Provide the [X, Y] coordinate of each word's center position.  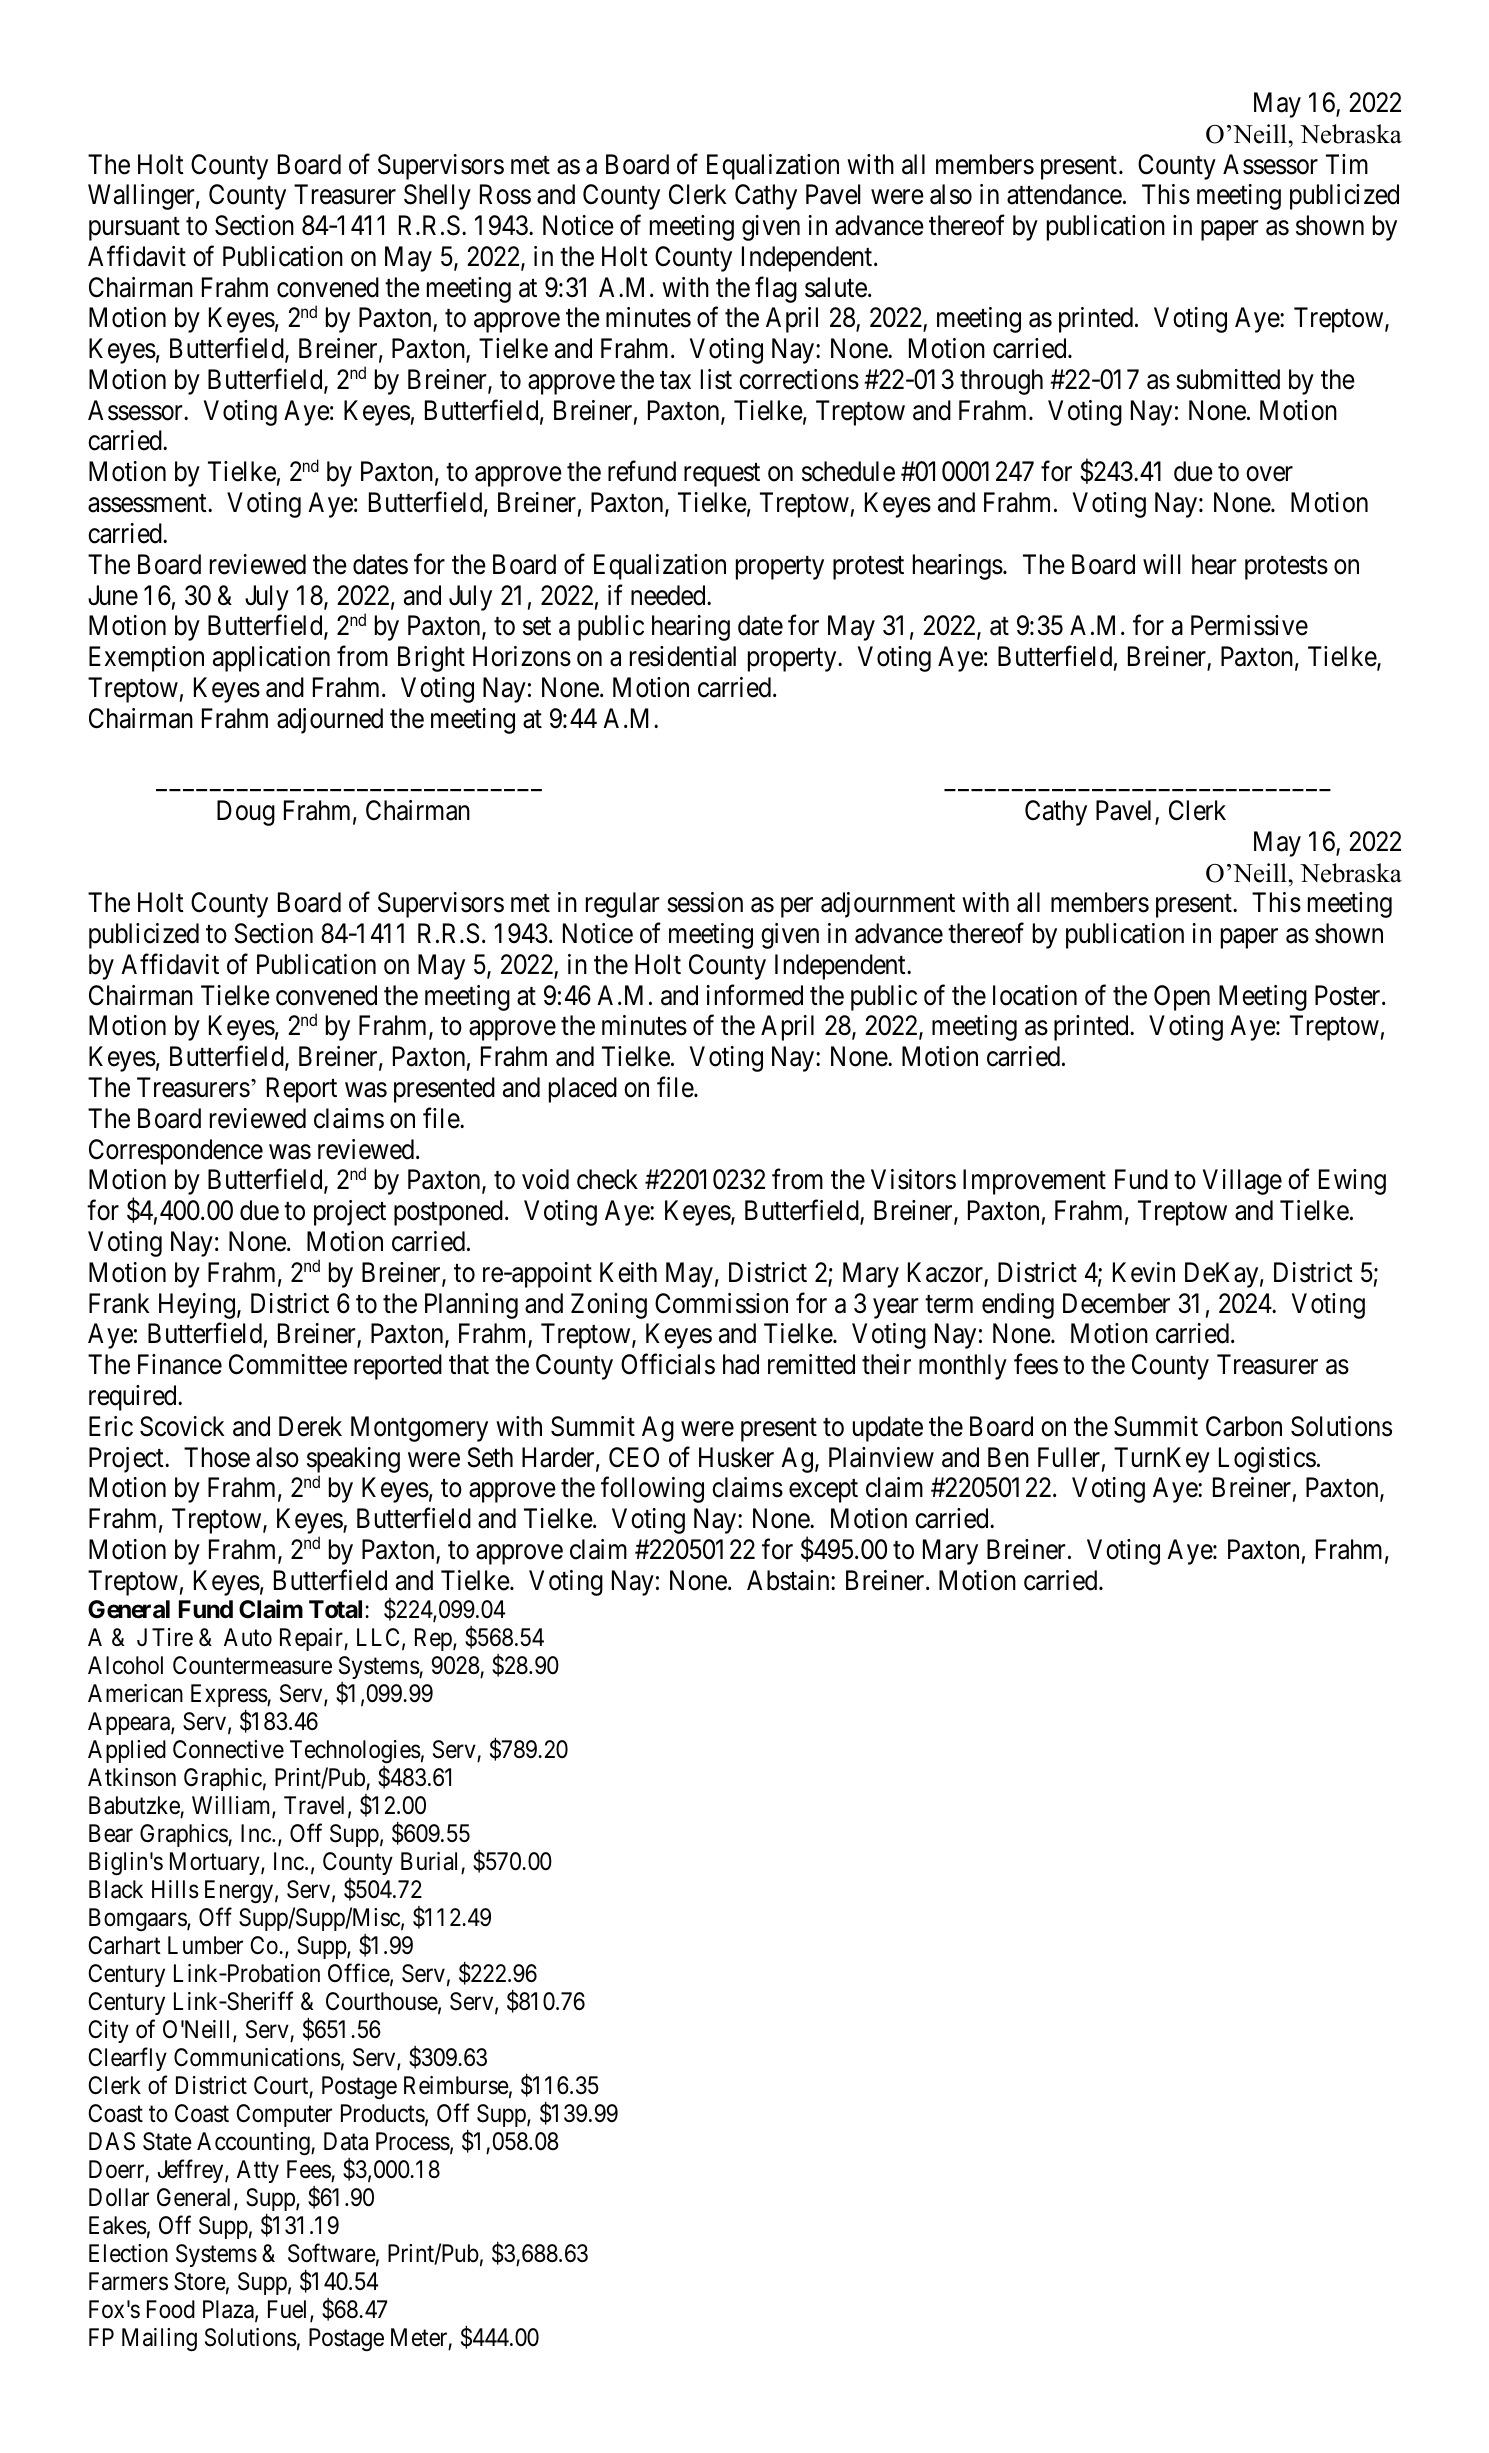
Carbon [1244, 1426]
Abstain [789, 1580]
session [705, 902]
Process [413, 2141]
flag [776, 289]
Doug [246, 813]
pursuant [134, 229]
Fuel [289, 2310]
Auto [248, 1637]
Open [1182, 998]
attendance [1064, 194]
